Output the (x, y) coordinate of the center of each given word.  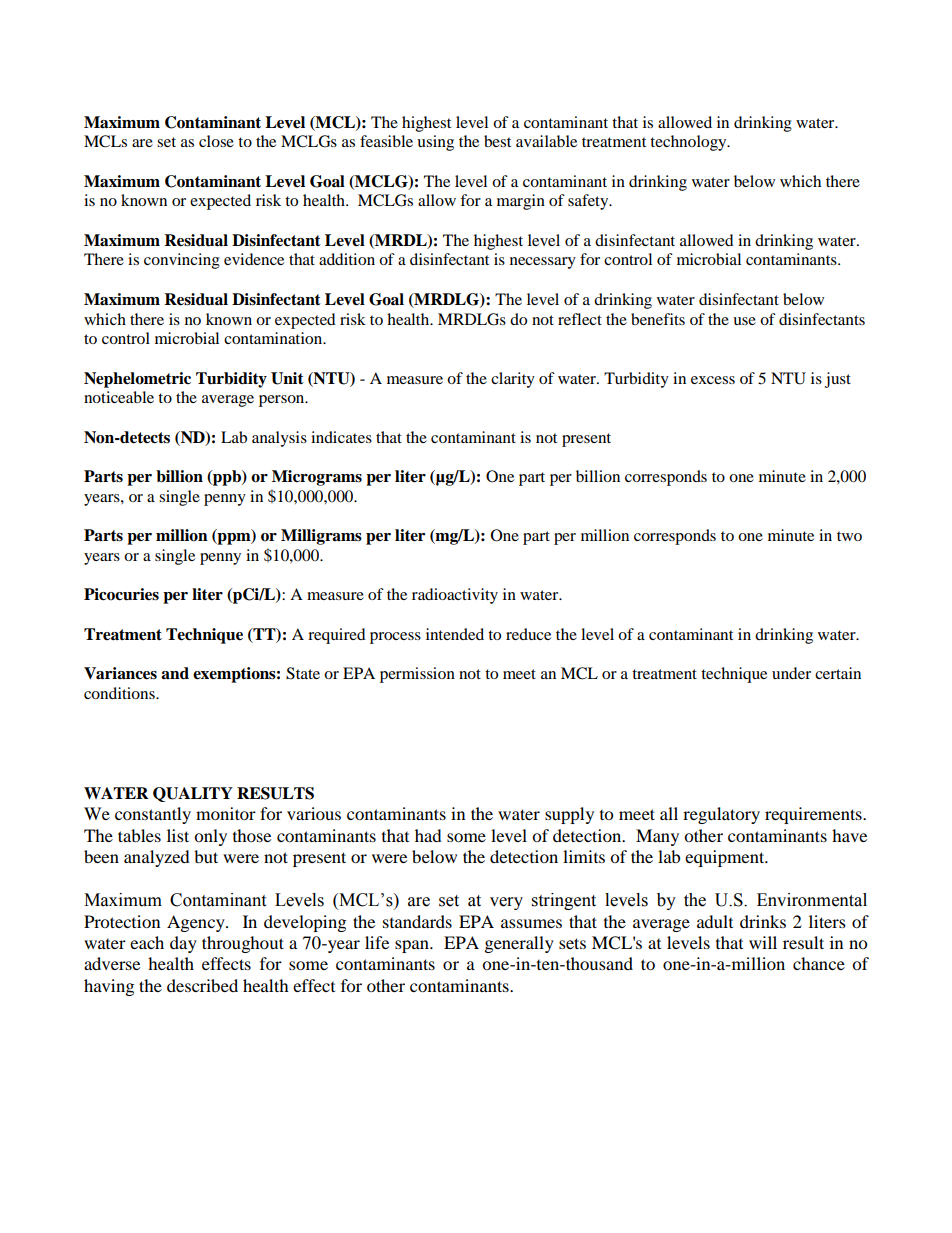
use (744, 321)
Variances (120, 673)
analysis (279, 439)
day (183, 944)
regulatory (721, 815)
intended (455, 634)
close (216, 141)
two (849, 536)
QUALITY (193, 794)
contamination (274, 338)
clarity (513, 380)
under (791, 673)
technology (689, 143)
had (428, 835)
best (497, 141)
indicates (341, 437)
